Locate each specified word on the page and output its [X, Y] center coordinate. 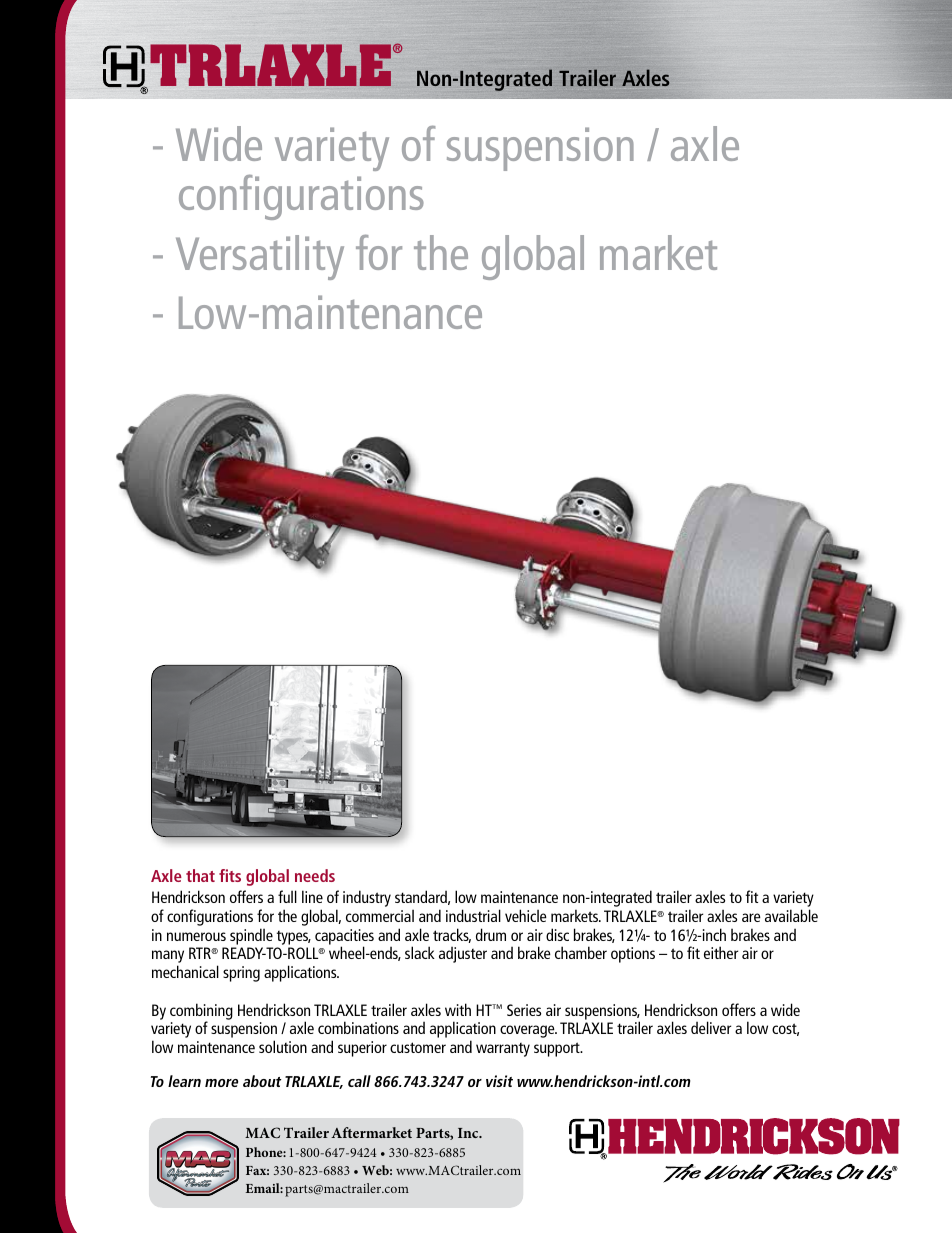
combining [201, 1012]
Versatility [260, 257]
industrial [473, 915]
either [721, 952]
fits [230, 875]
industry [367, 898]
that [200, 875]
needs [315, 875]
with [458, 1009]
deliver [711, 1027]
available [791, 915]
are [751, 917]
